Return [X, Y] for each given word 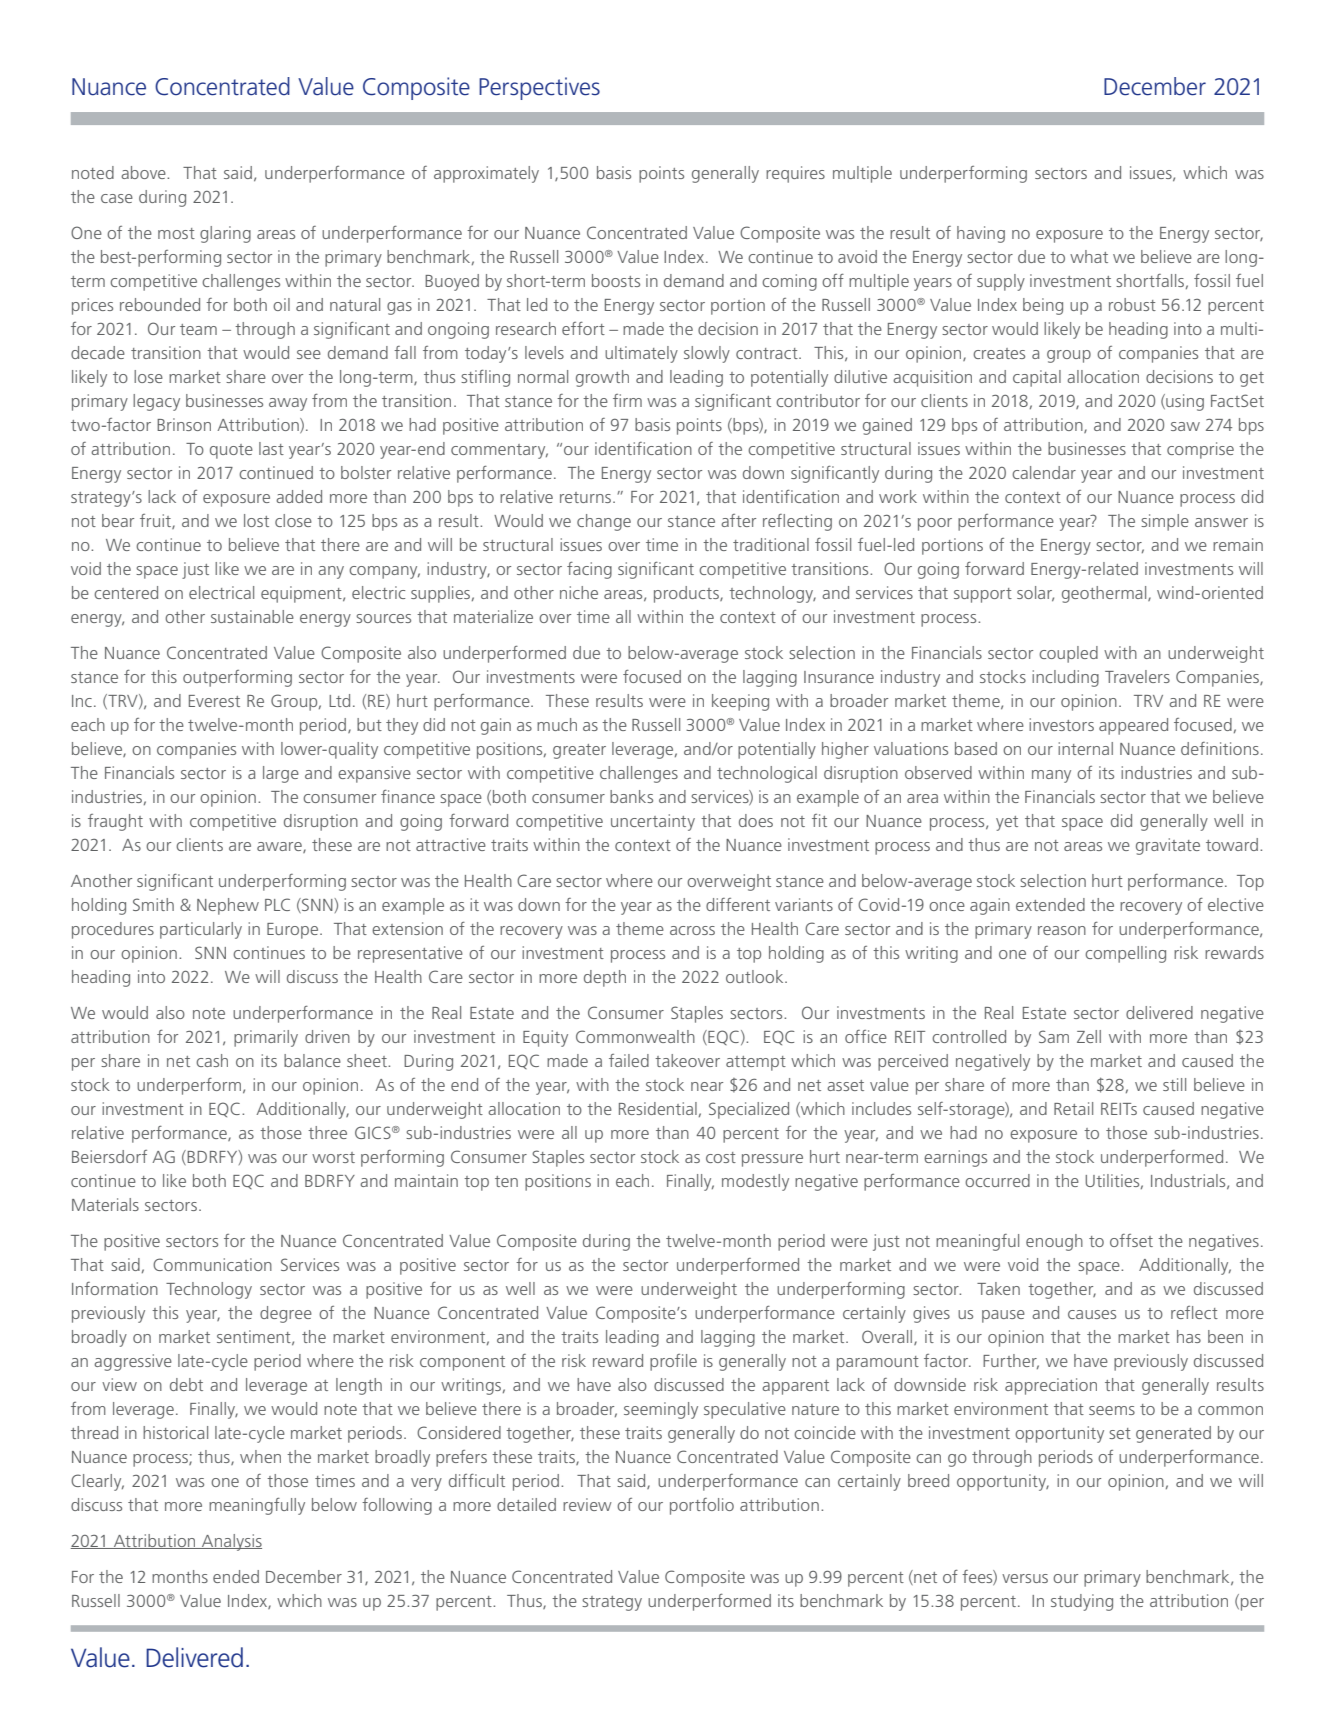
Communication [212, 1264]
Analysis [231, 1542]
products [687, 594]
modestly [755, 1182]
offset [1131, 1240]
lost [256, 520]
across [692, 930]
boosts [616, 280]
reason [1062, 930]
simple [1165, 522]
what [1089, 256]
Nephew [228, 906]
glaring [225, 234]
